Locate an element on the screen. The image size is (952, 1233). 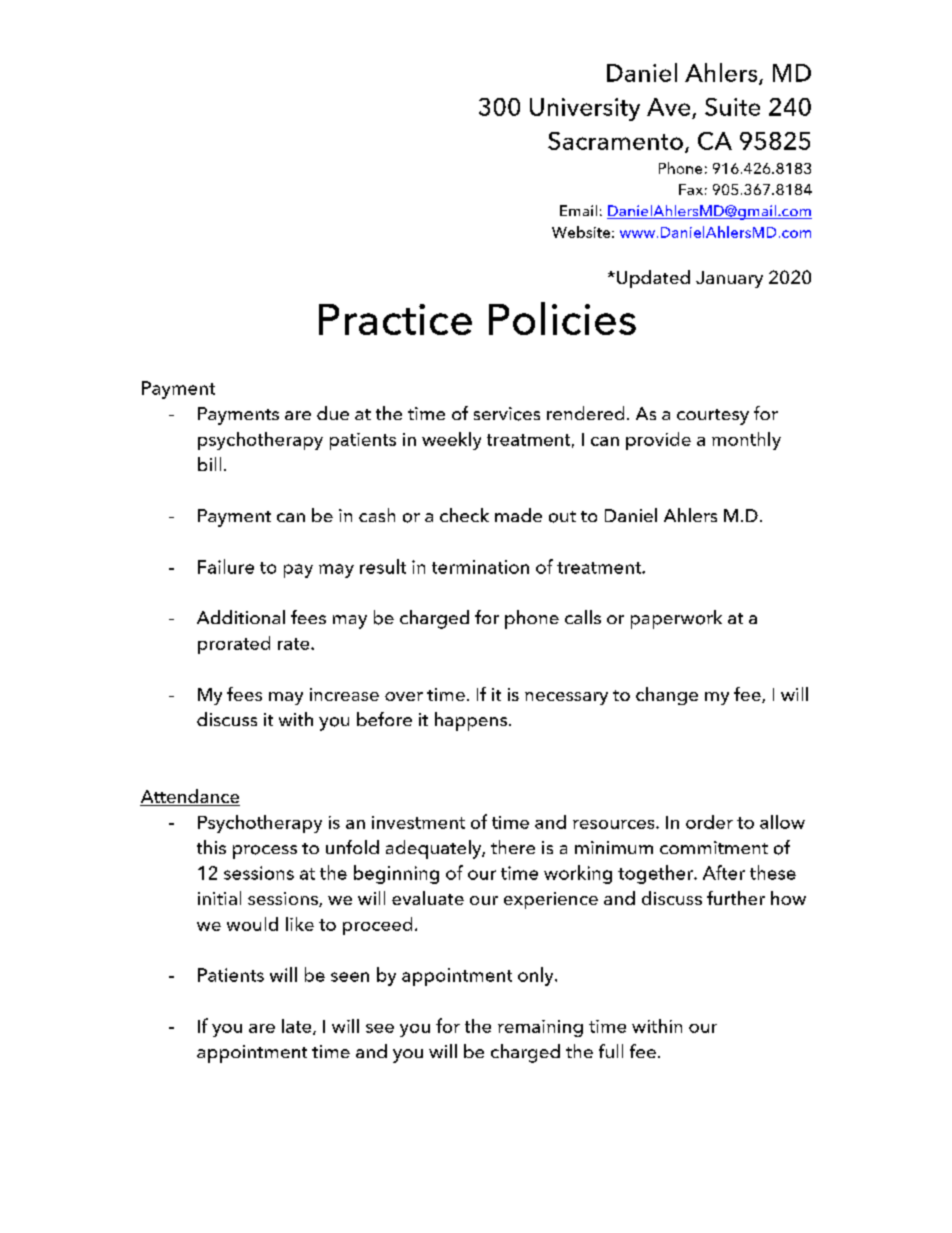
Failure is located at coordinates (226, 566).
